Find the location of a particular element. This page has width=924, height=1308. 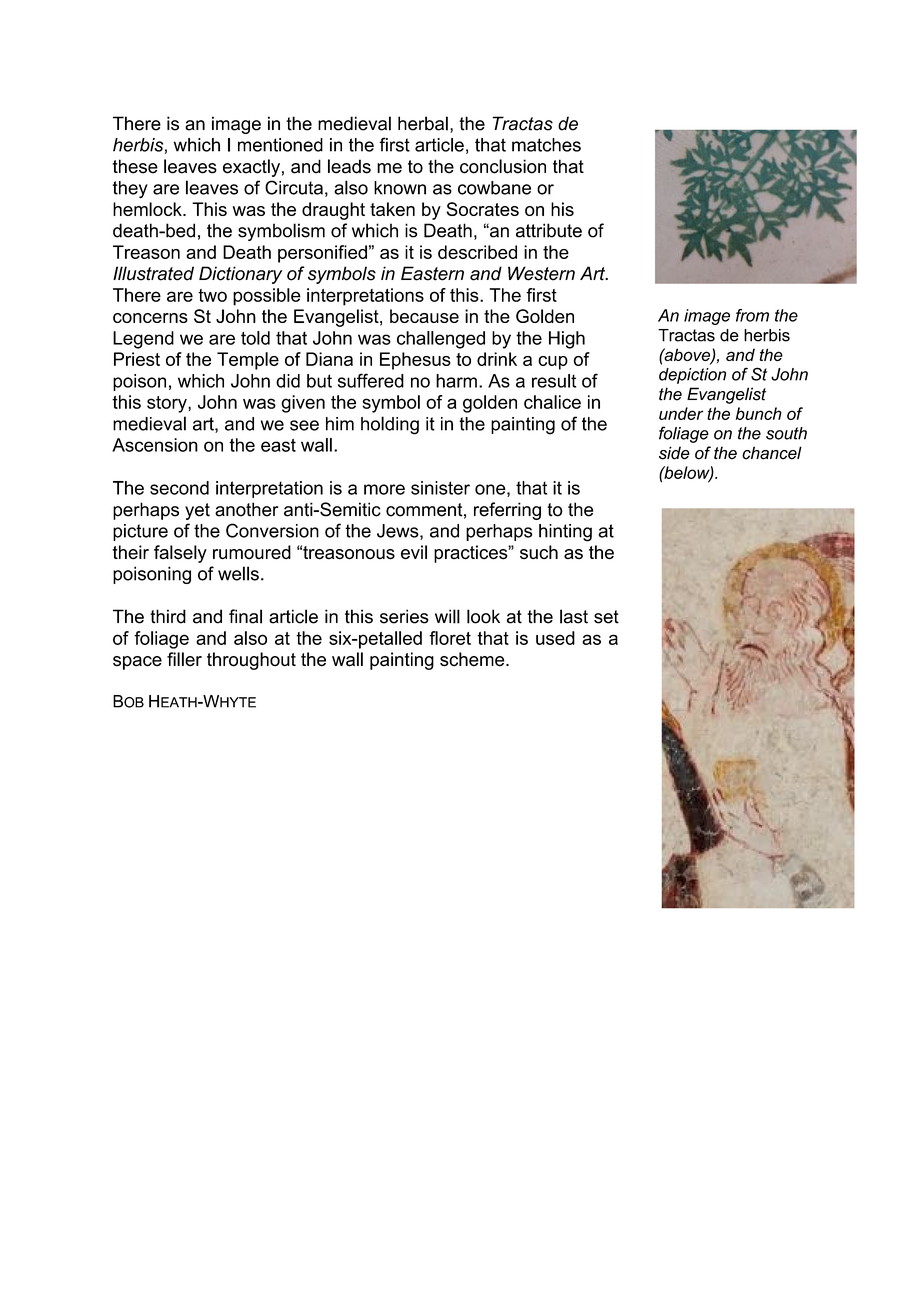

Dictionary is located at coordinates (240, 275).
